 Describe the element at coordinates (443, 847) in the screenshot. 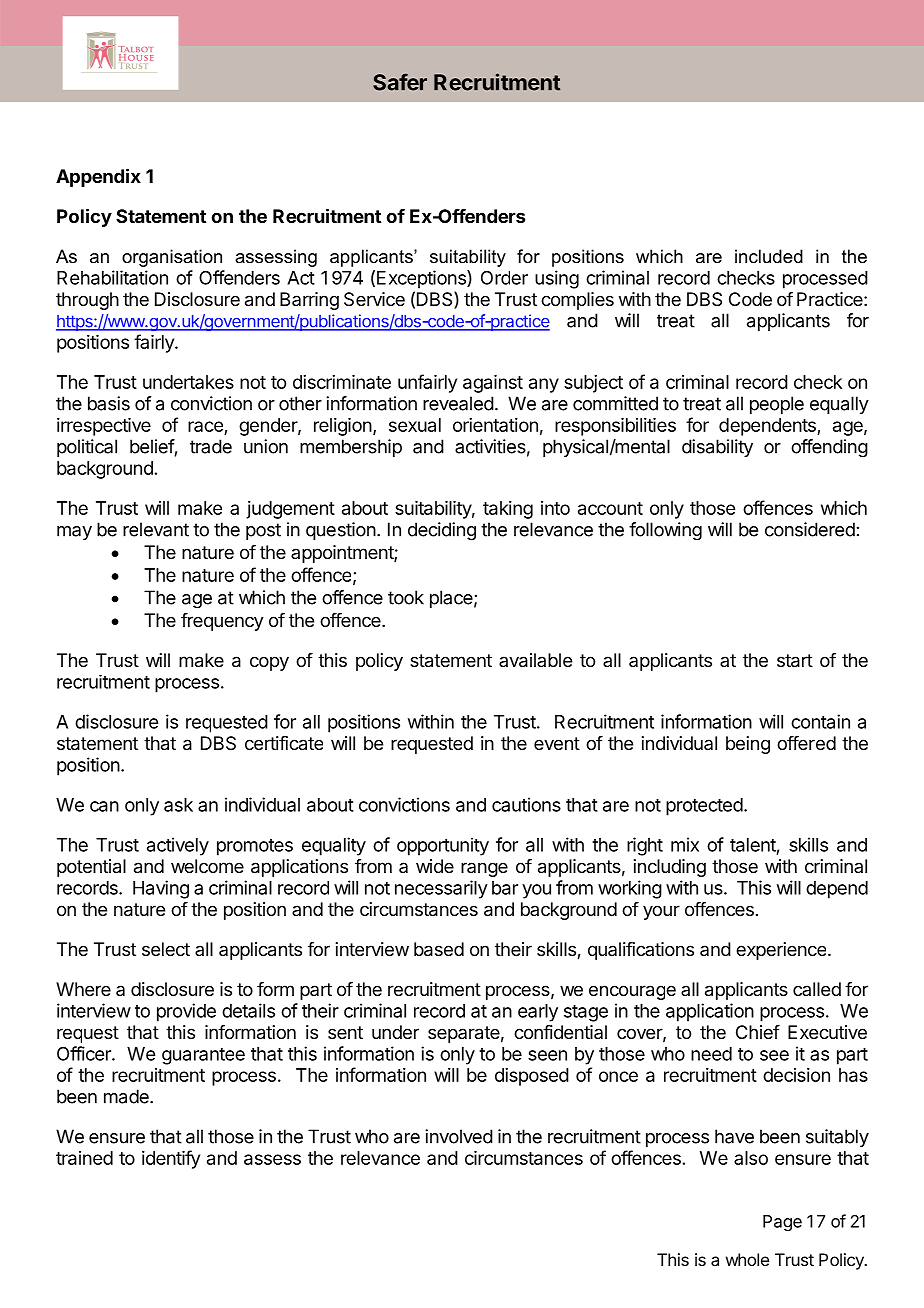

I see `opportunity` at that location.
